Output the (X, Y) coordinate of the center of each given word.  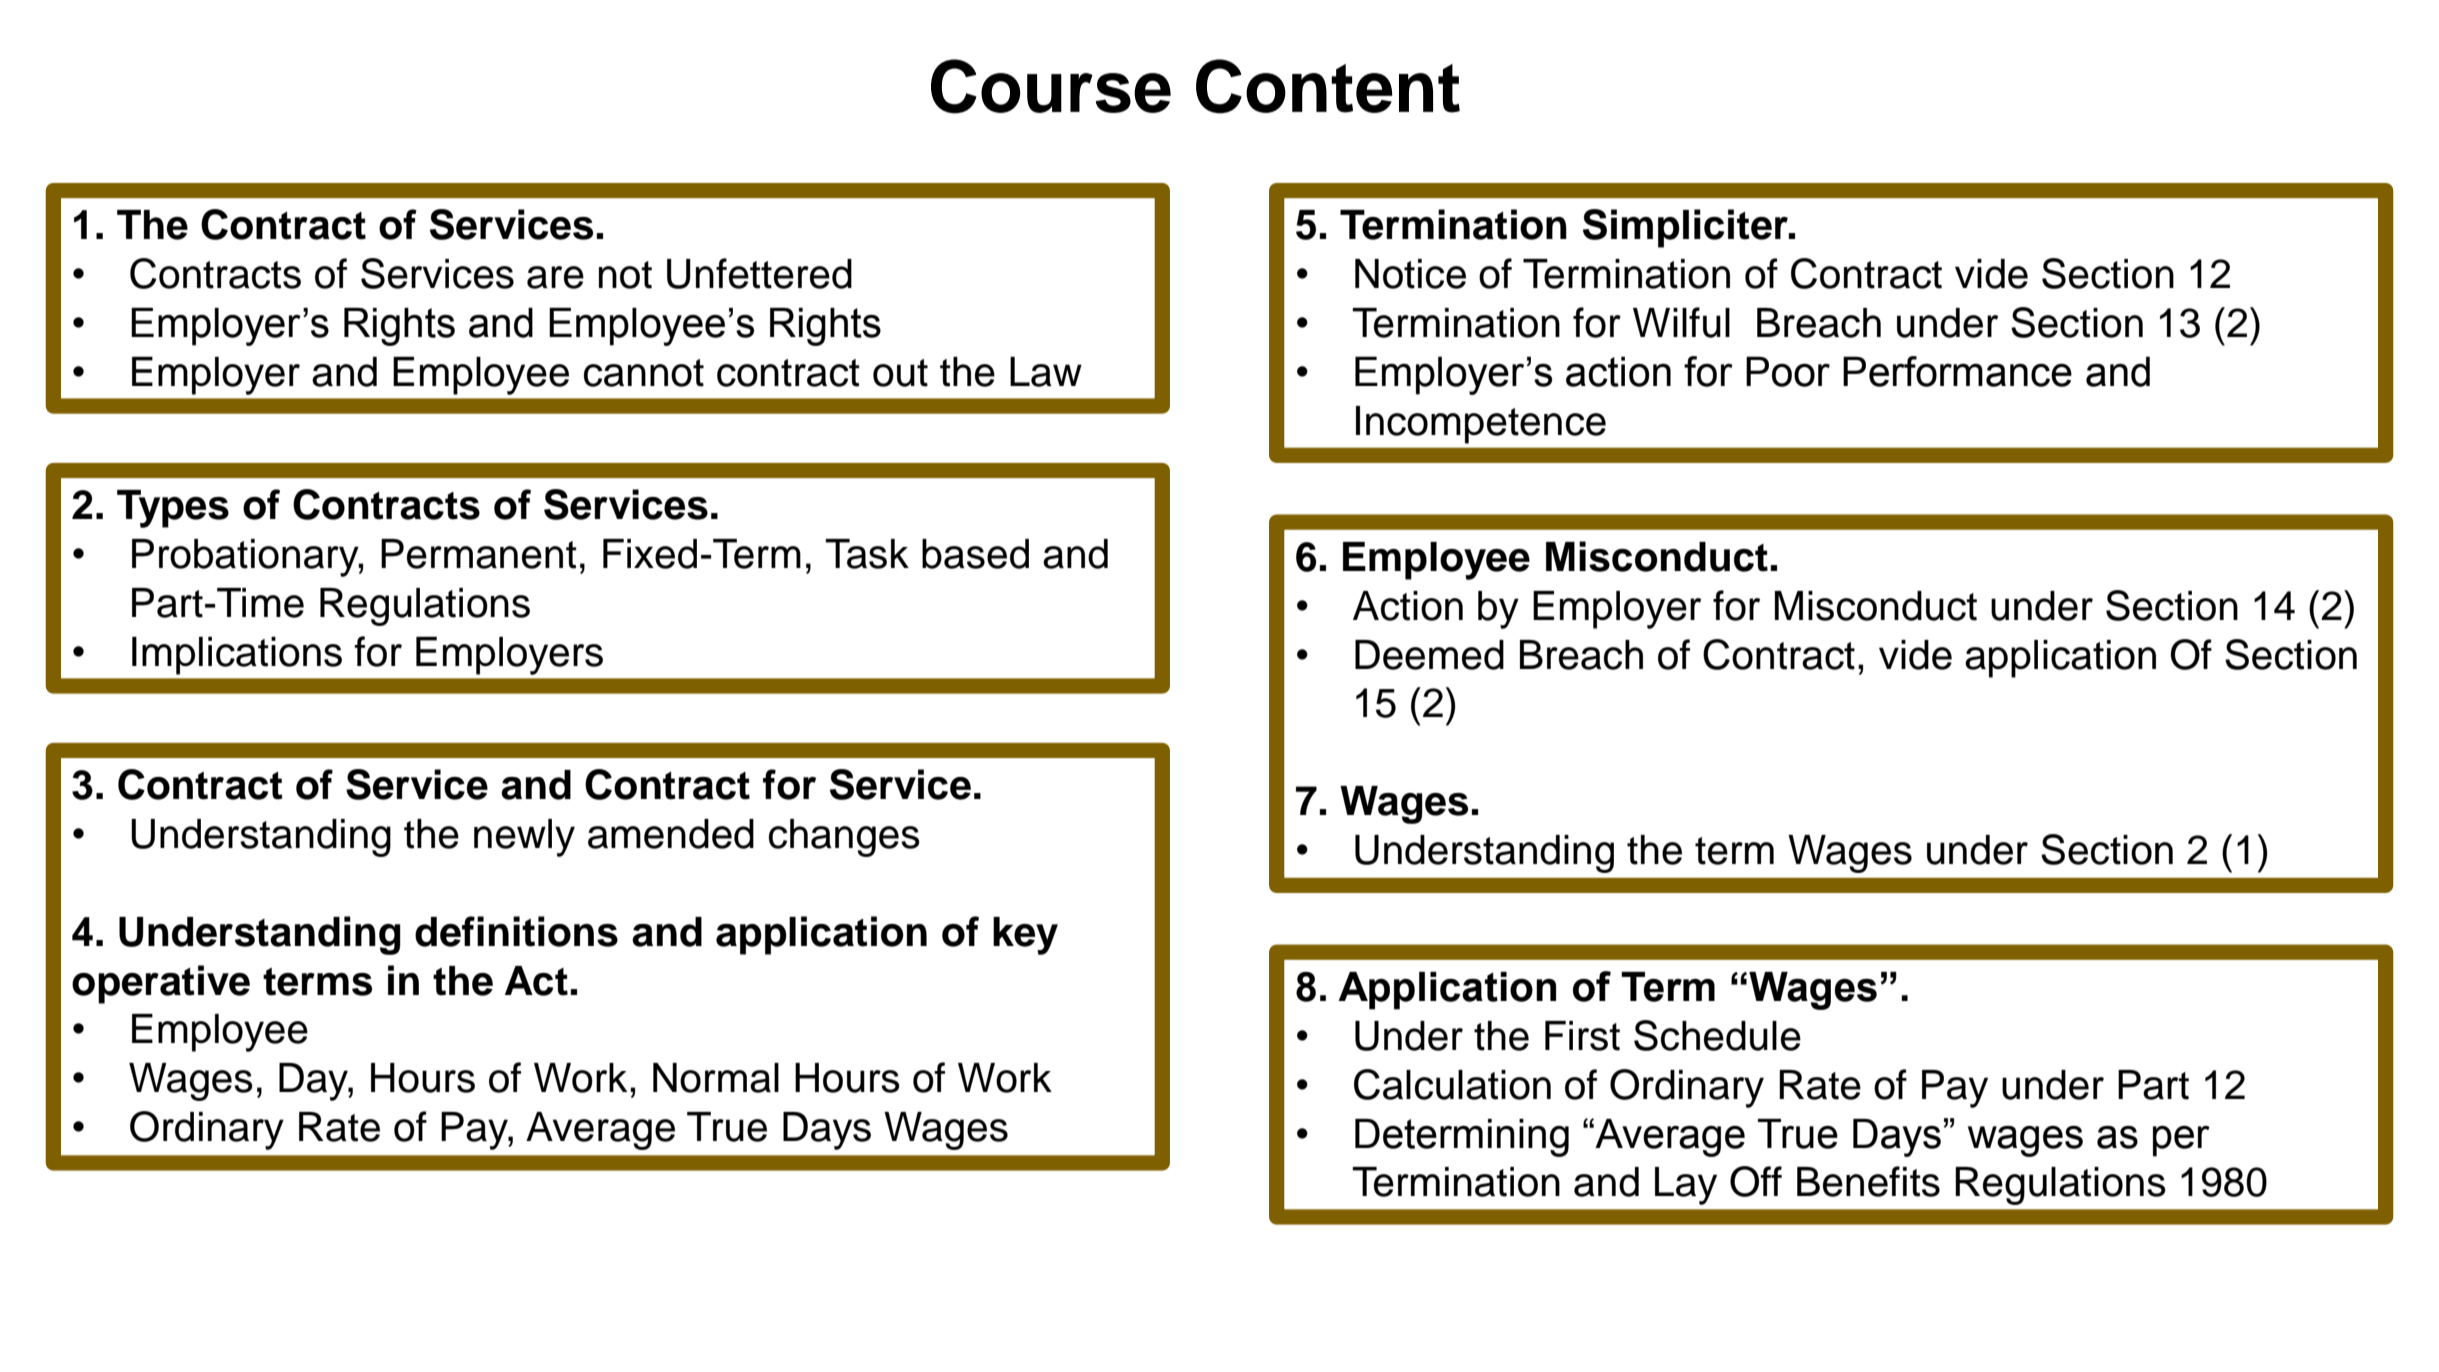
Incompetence (1481, 425)
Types (173, 509)
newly (524, 838)
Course (1051, 86)
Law (1046, 372)
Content (1328, 86)
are (555, 277)
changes (844, 838)
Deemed (1429, 655)
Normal (716, 1078)
